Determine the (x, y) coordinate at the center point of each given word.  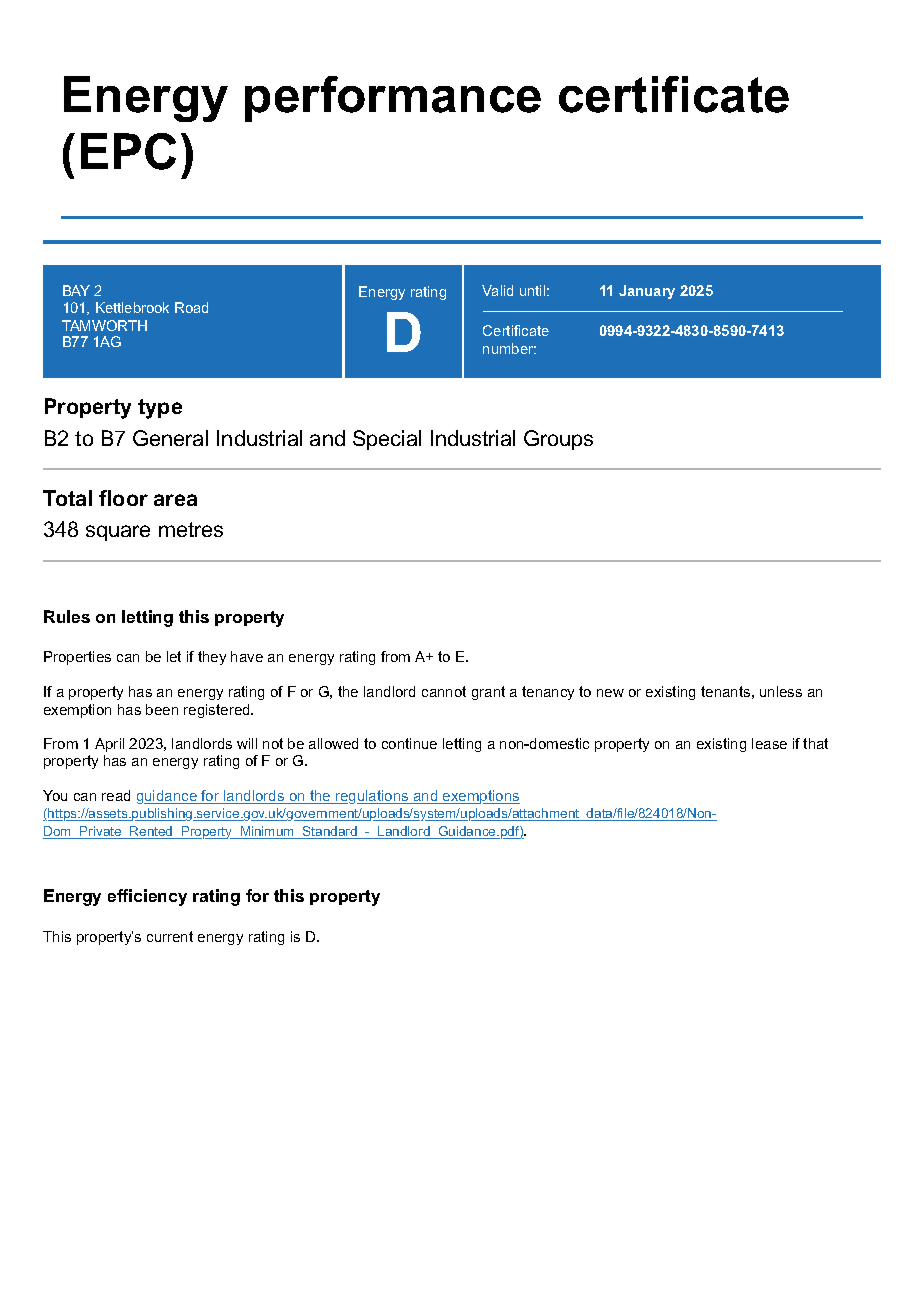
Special (387, 440)
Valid (497, 290)
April (109, 745)
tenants (725, 691)
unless (781, 691)
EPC (128, 151)
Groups (558, 440)
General (170, 438)
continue (409, 743)
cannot (444, 691)
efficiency (147, 897)
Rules (67, 616)
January (647, 292)
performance (393, 99)
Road (191, 307)
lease (769, 743)
